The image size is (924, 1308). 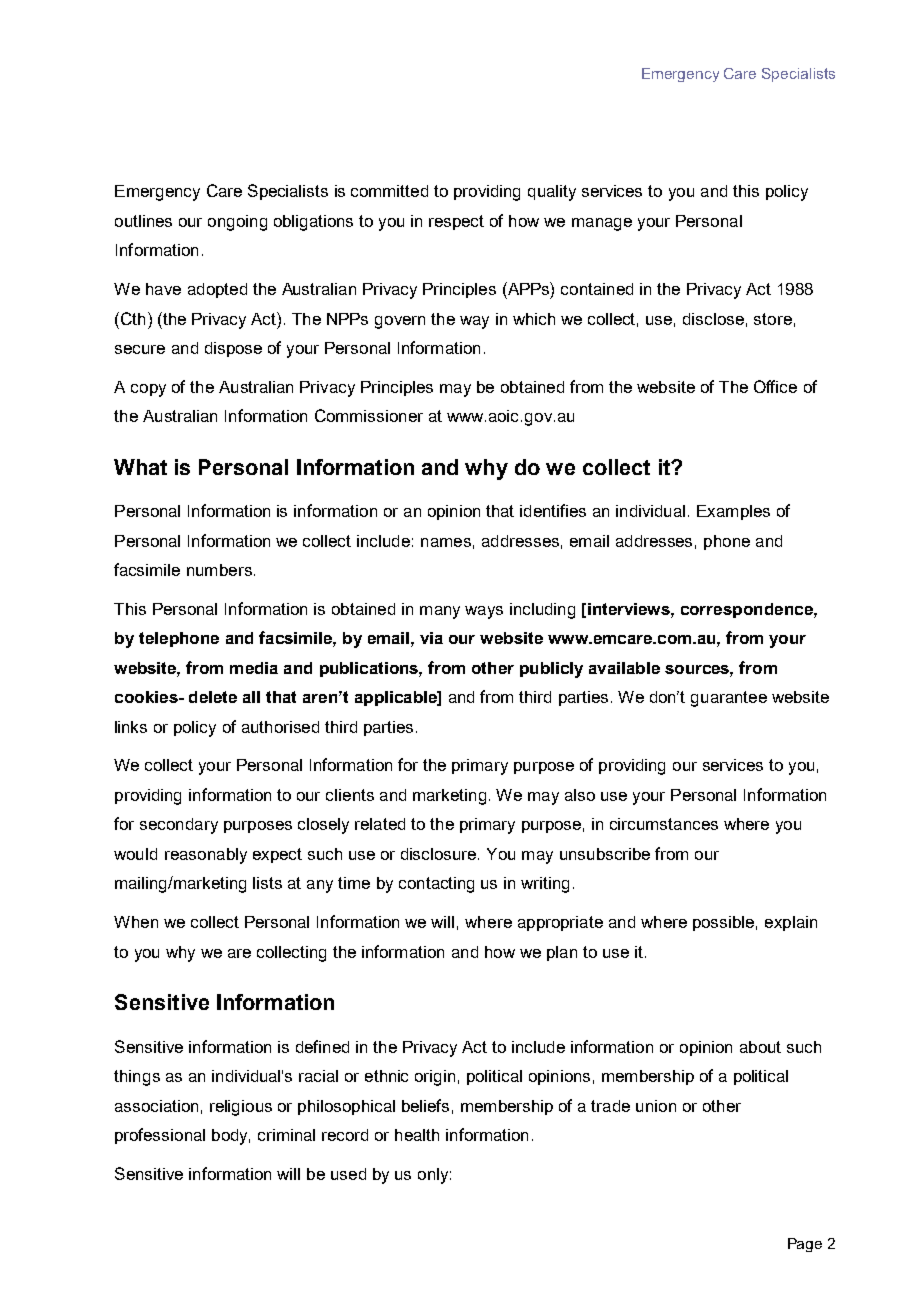 What do you see at coordinates (456, 222) in the screenshot?
I see `respect` at bounding box center [456, 222].
